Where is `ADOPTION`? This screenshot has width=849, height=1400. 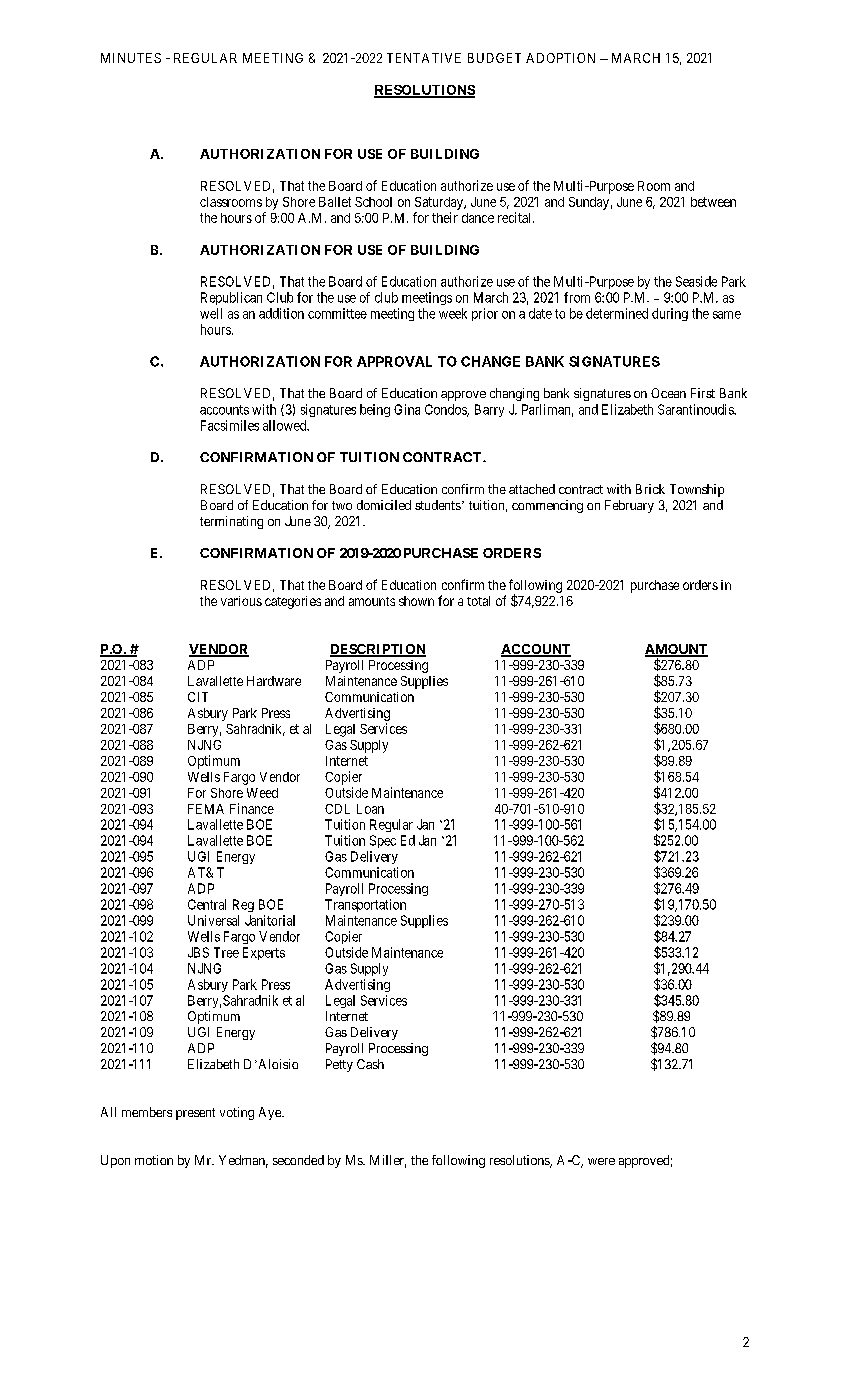
ADOPTION is located at coordinates (560, 58).
